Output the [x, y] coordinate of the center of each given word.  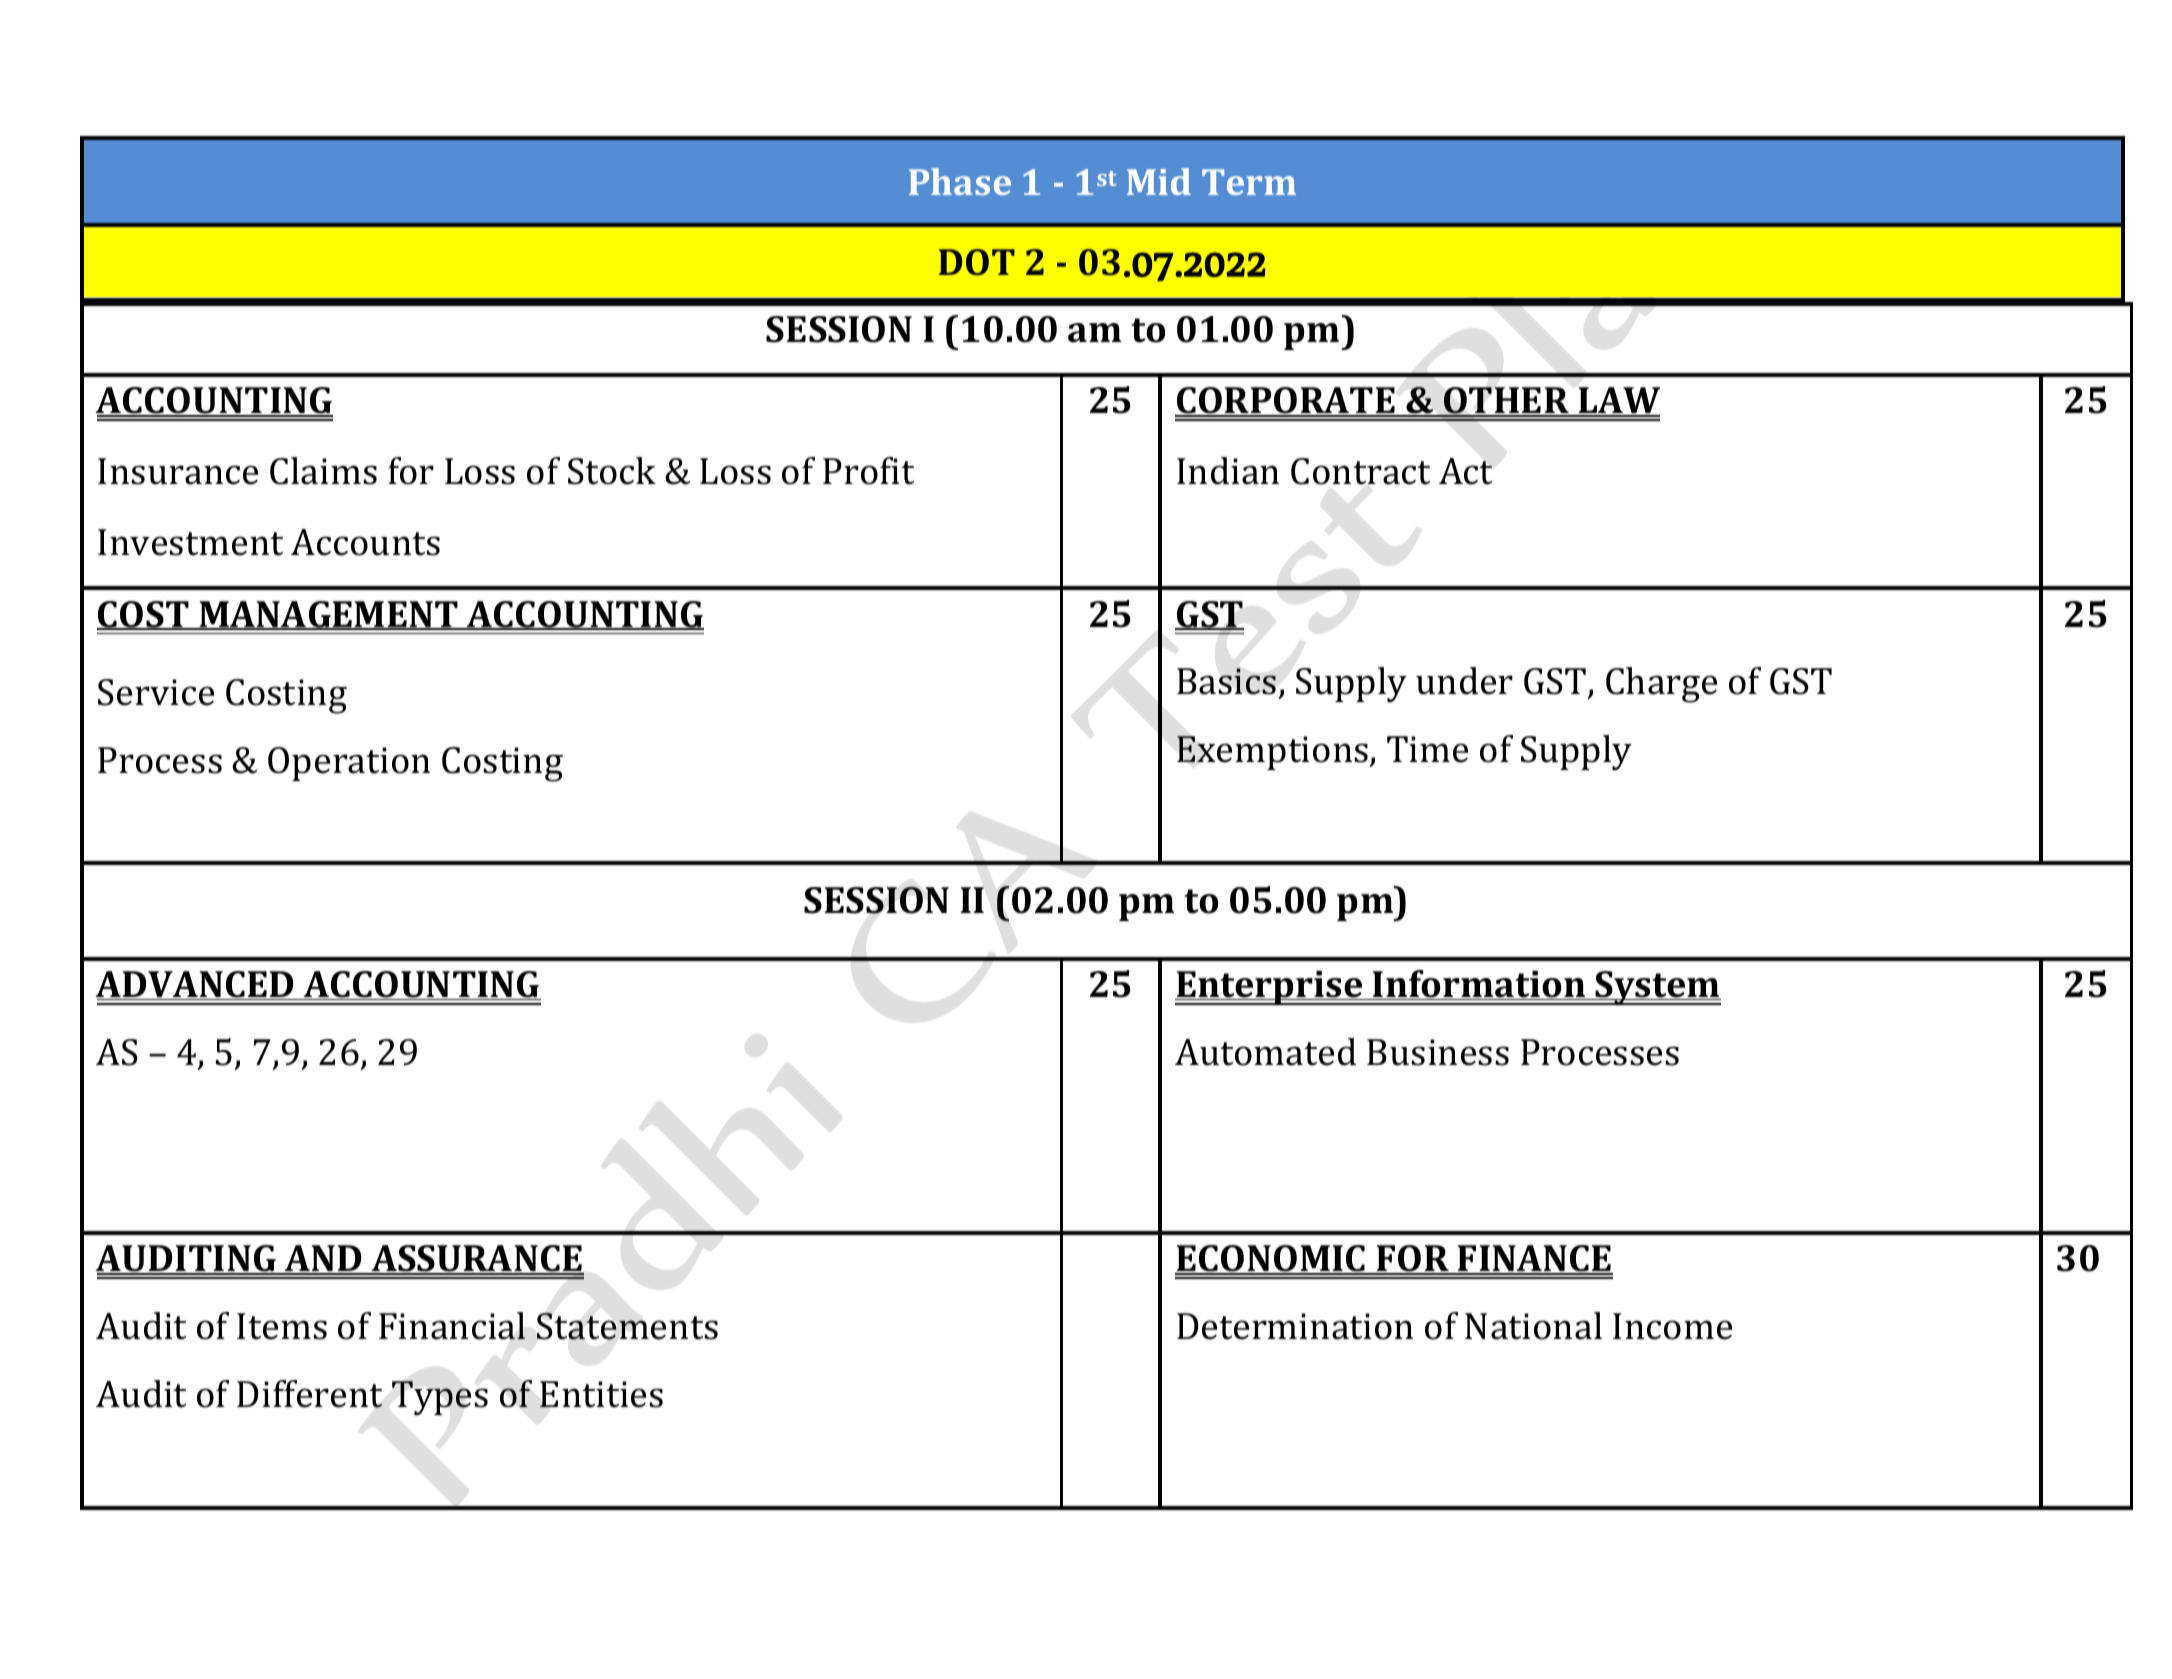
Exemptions [1273, 753]
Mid [1159, 181]
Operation [349, 764]
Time [1427, 749]
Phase [960, 181]
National [1533, 1326]
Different [309, 1394]
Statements [627, 1326]
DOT [977, 262]
